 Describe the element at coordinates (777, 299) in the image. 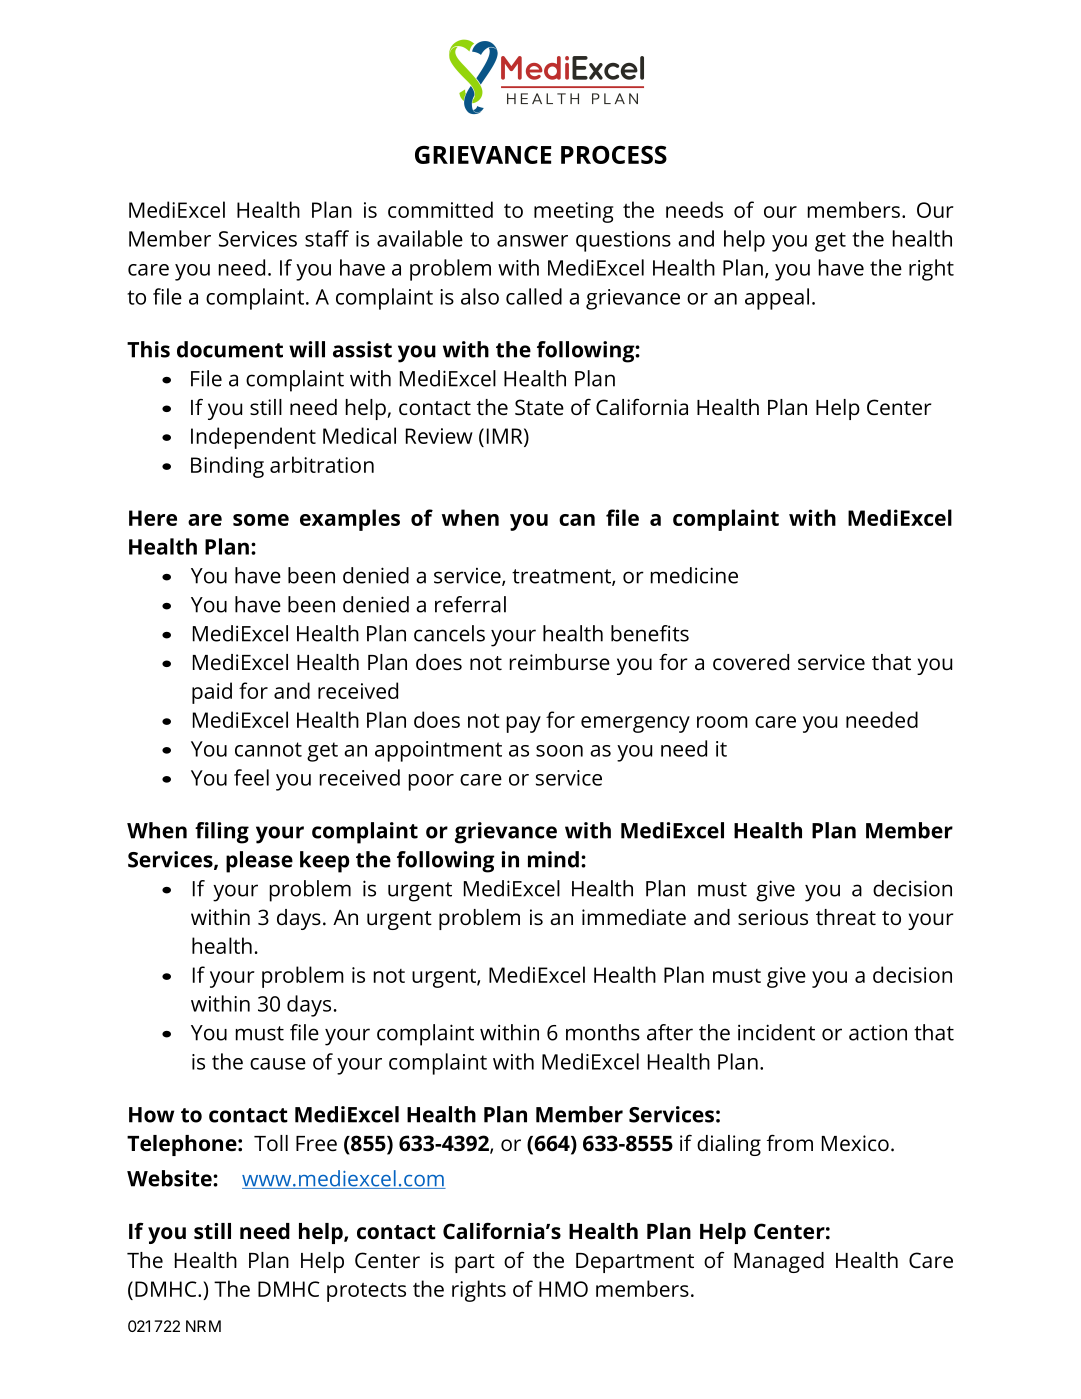

I see `appeal` at that location.
